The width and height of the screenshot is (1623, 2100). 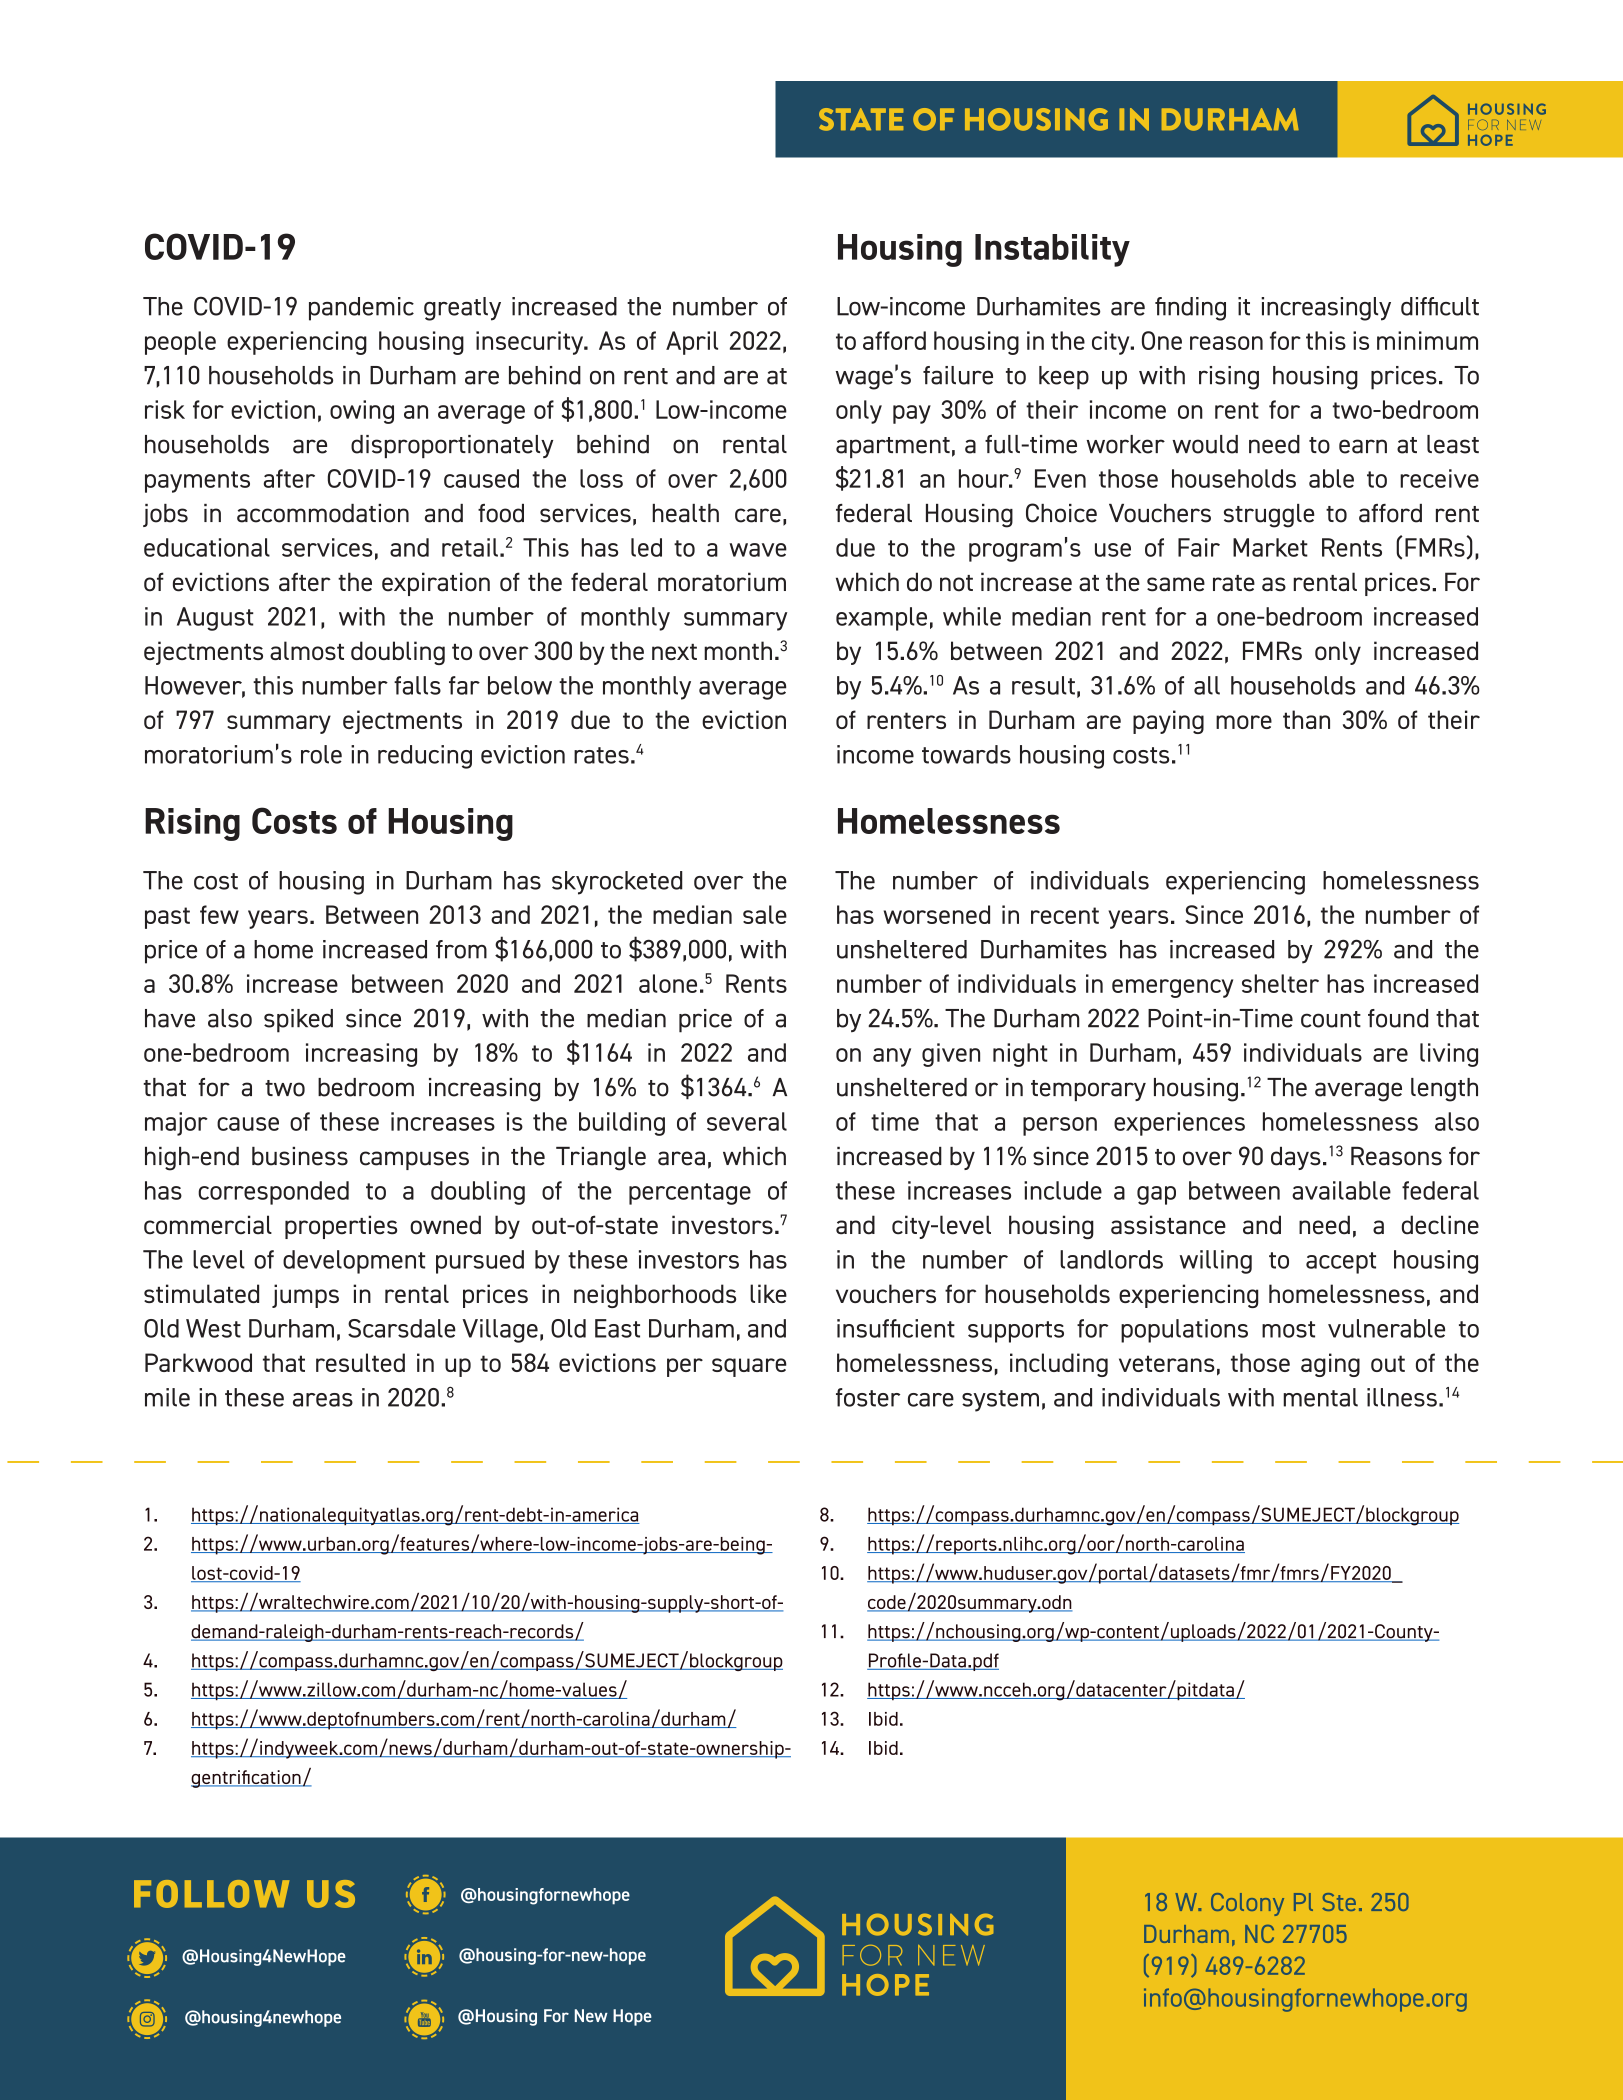 I want to click on example, so click(x=881, y=619).
